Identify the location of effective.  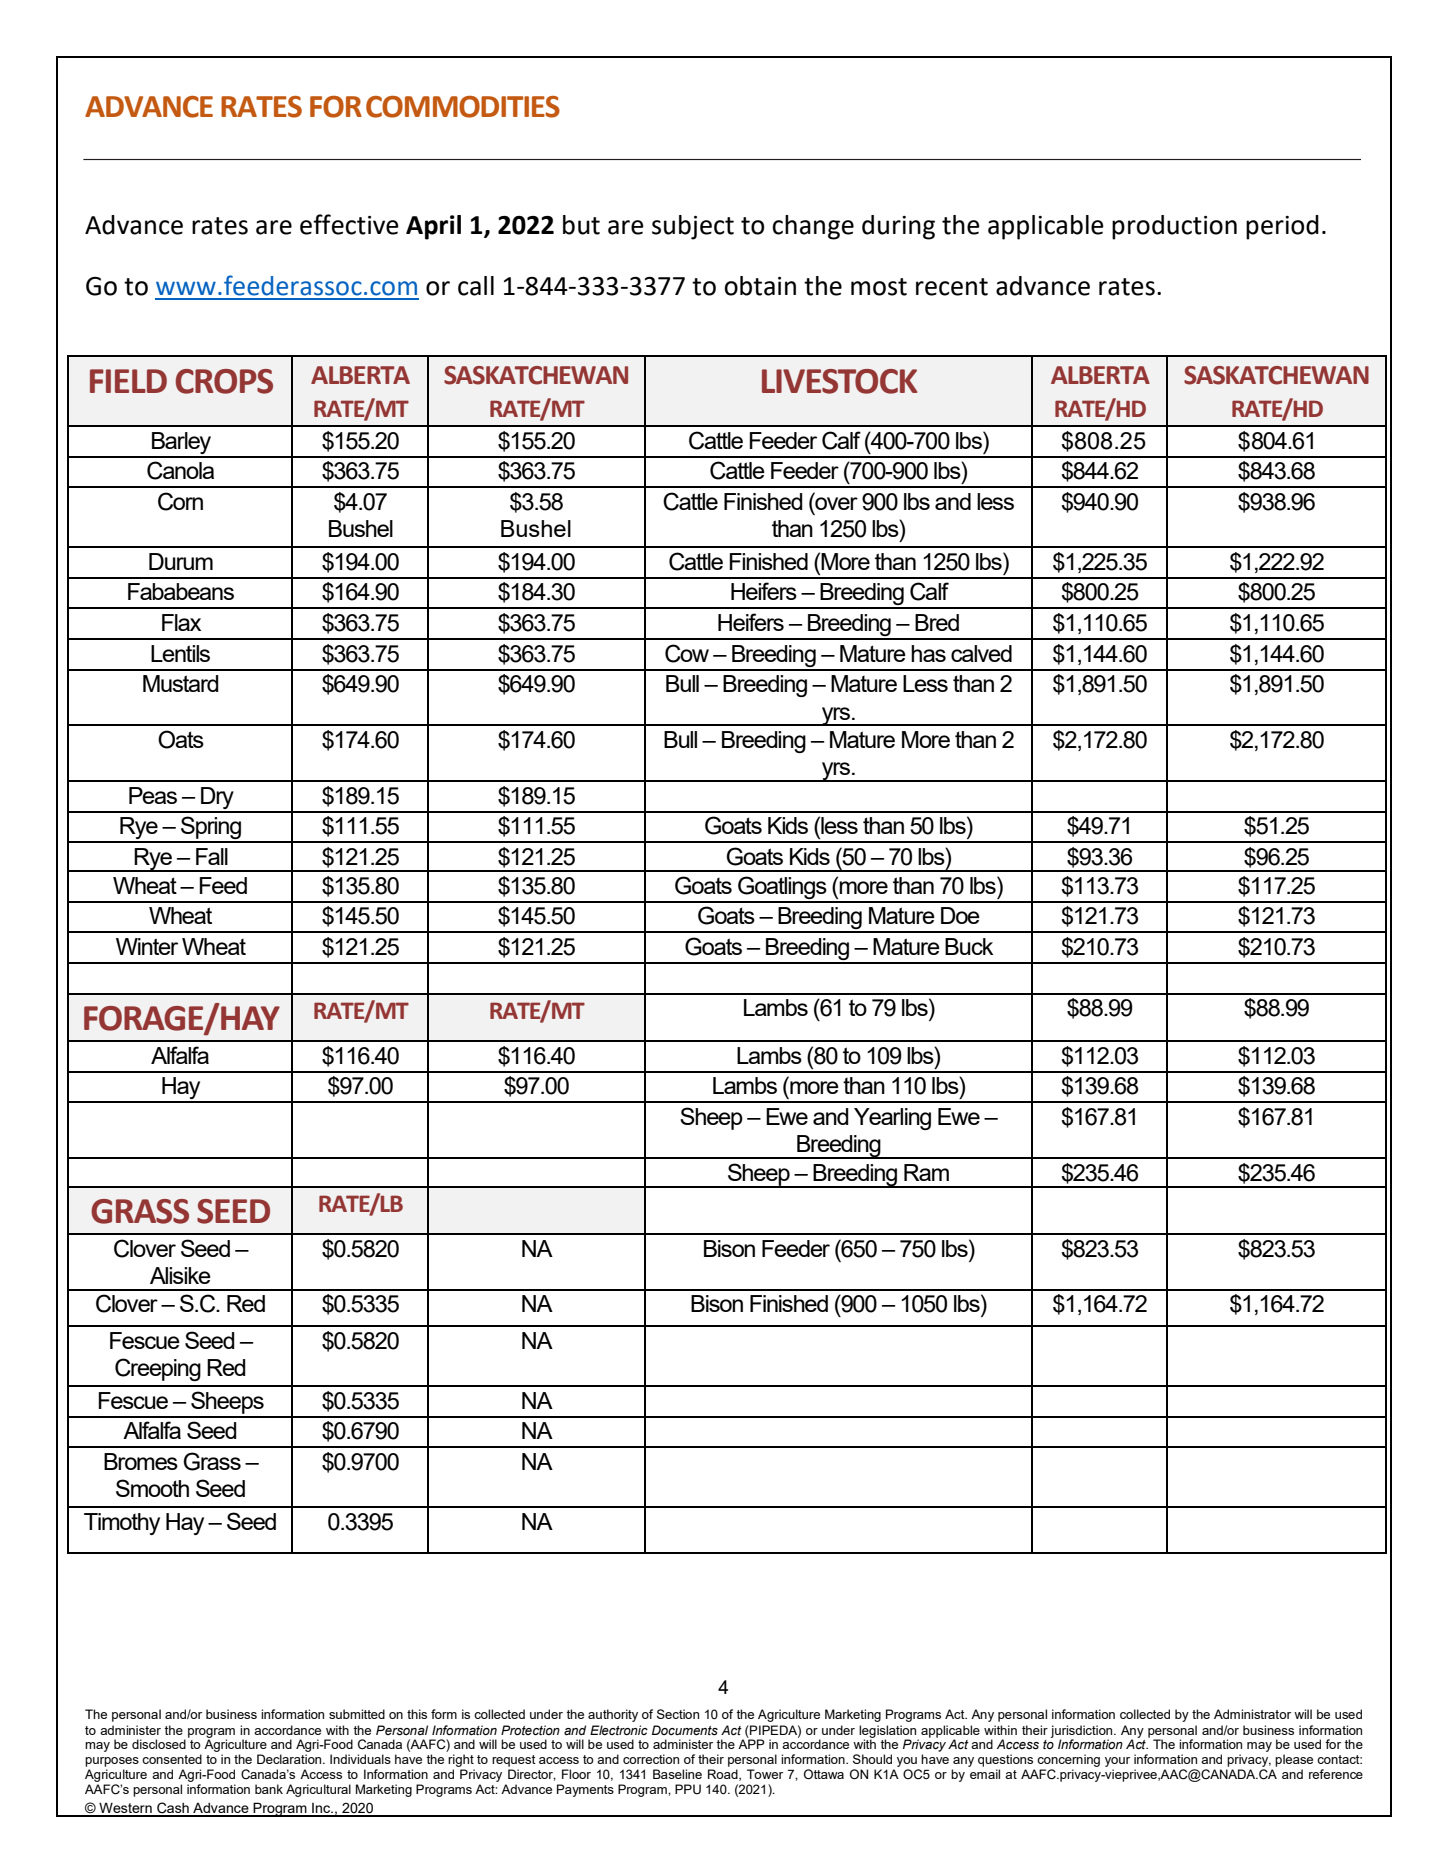
(349, 224).
